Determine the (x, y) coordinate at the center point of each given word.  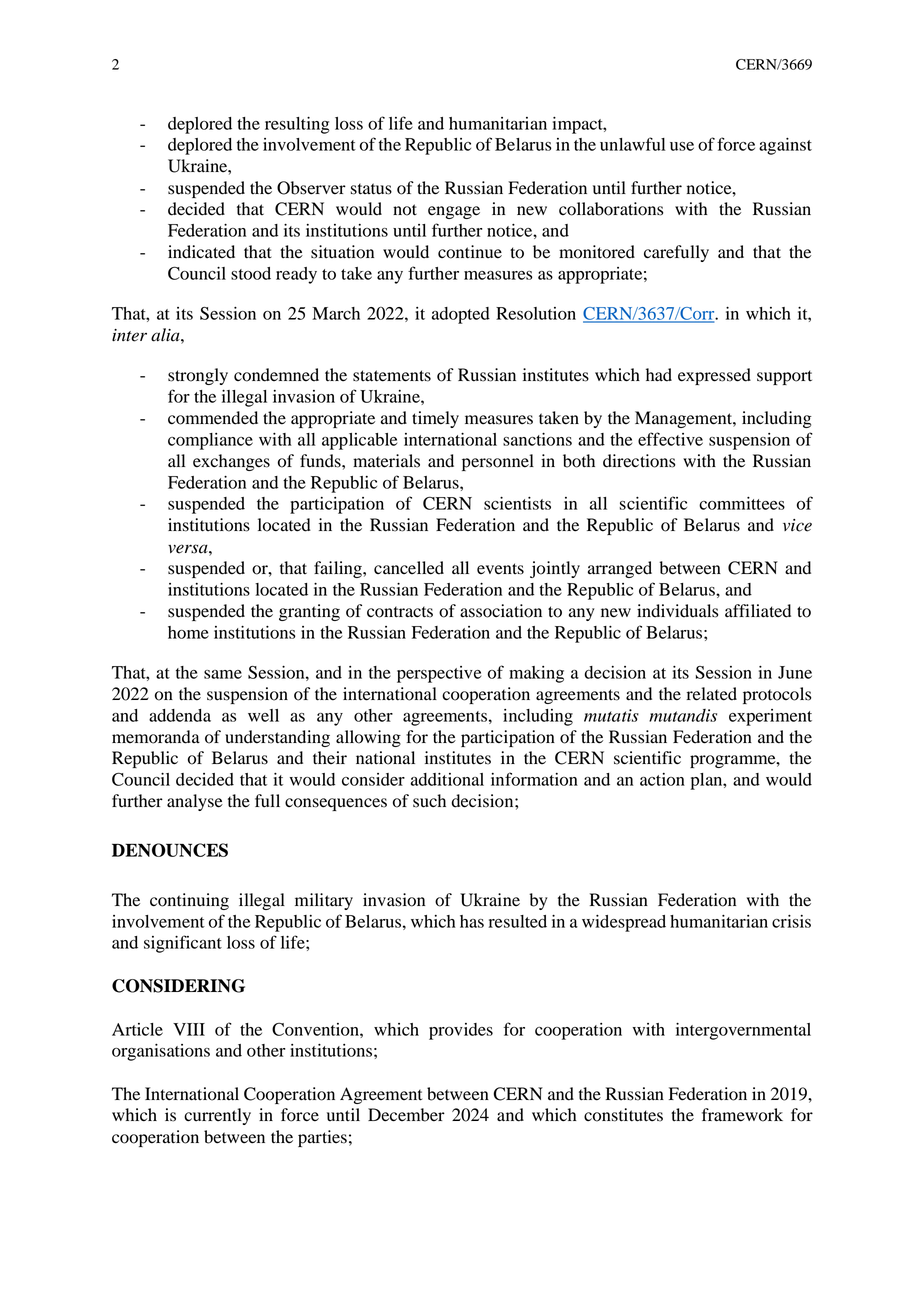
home (188, 632)
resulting (297, 125)
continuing (189, 901)
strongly (198, 376)
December (406, 1115)
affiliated (758, 611)
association (501, 611)
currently (217, 1116)
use (682, 146)
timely (435, 419)
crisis (791, 921)
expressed (714, 376)
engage (454, 212)
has (472, 921)
